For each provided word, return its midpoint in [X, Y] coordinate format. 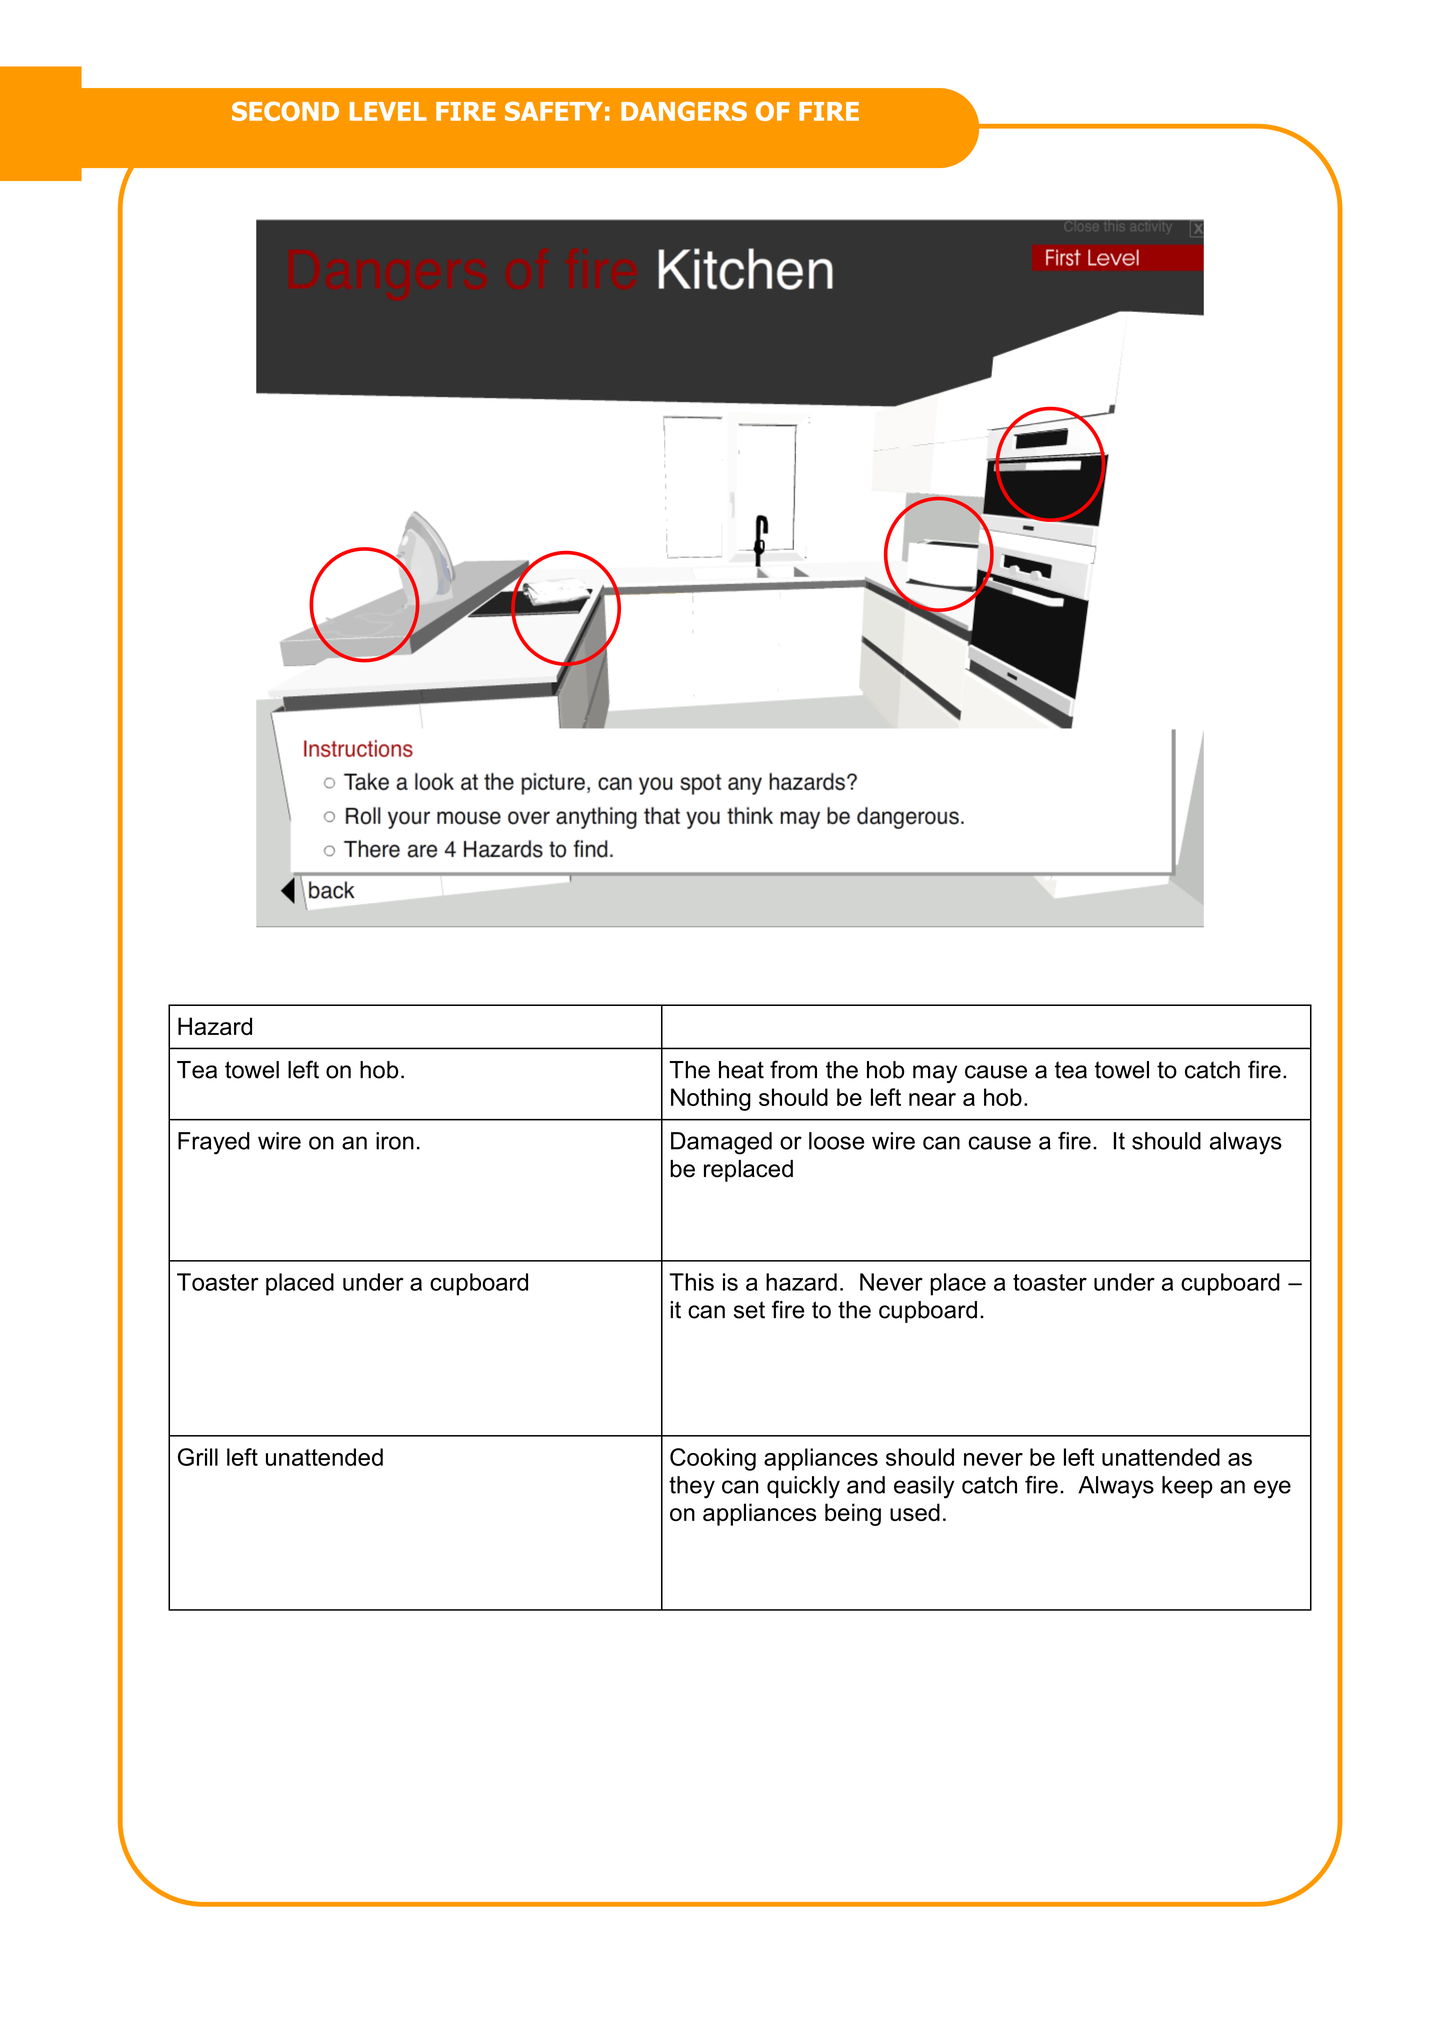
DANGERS [684, 111]
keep [1187, 1487]
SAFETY [554, 111]
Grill [198, 1457]
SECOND [285, 111]
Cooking [713, 1459]
